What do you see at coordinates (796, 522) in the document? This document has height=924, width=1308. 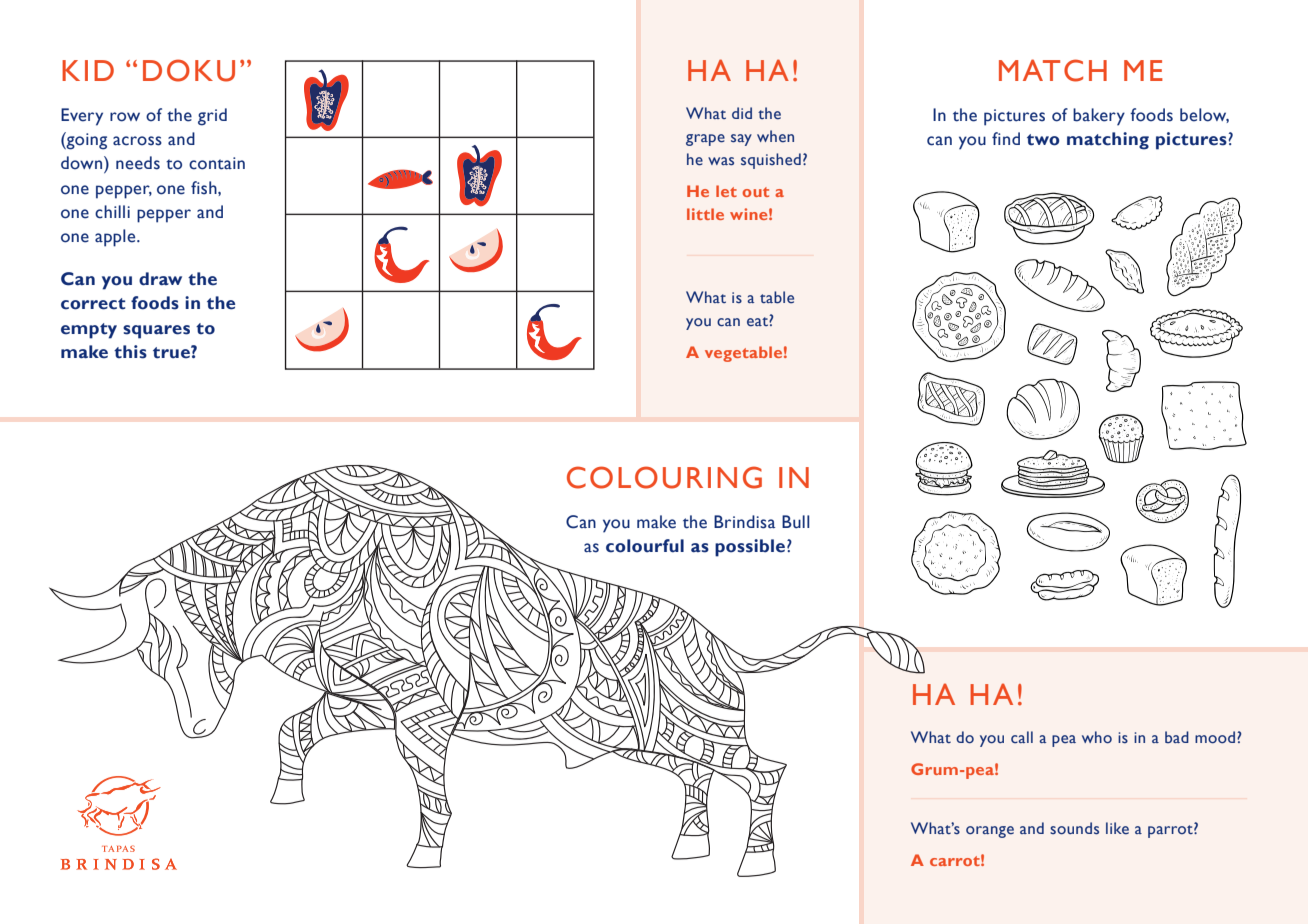 I see `Bull` at bounding box center [796, 522].
